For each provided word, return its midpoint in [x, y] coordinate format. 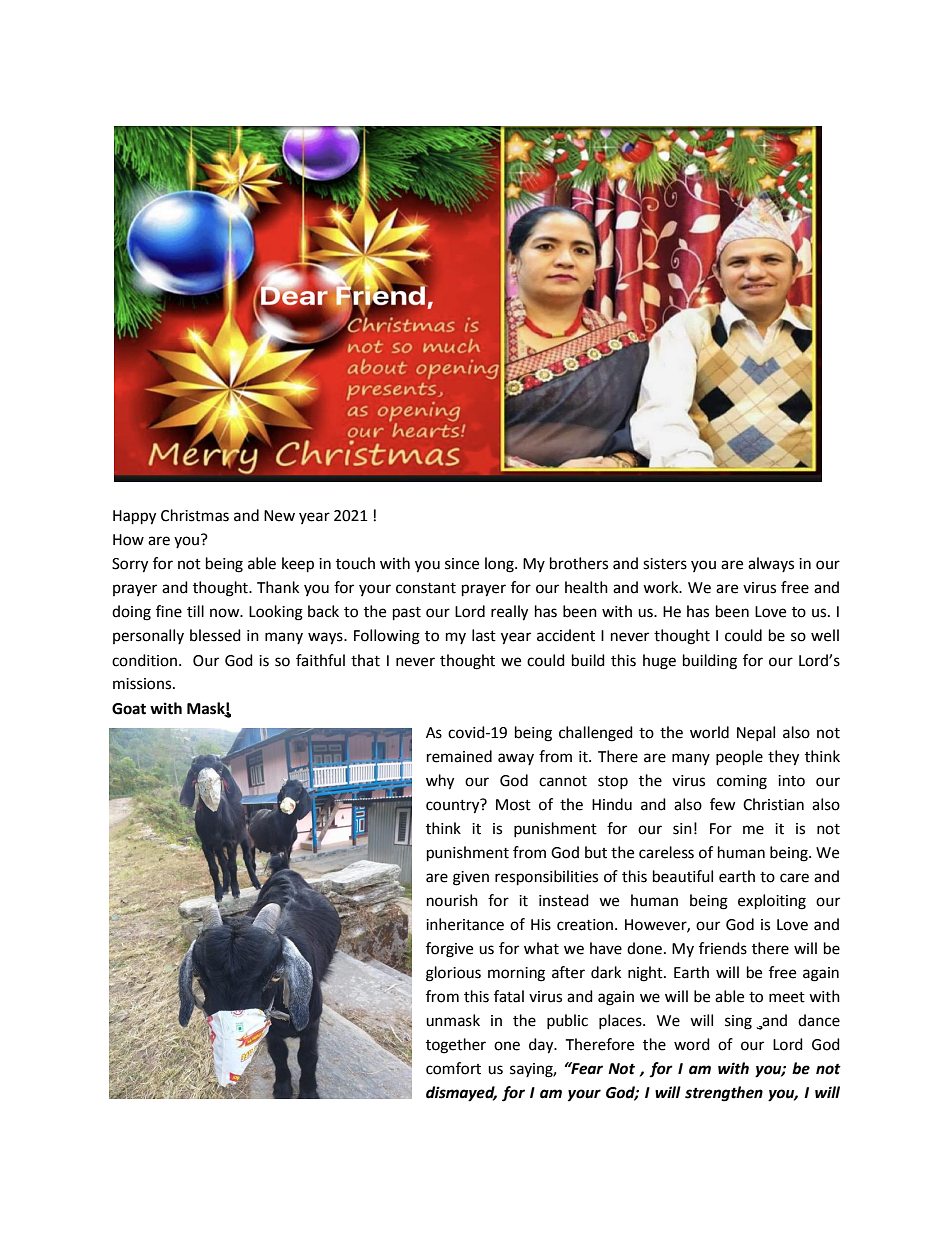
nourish [452, 900]
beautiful [683, 876]
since [462, 564]
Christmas [195, 515]
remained [459, 756]
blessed [215, 635]
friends [723, 948]
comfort [453, 1068]
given [471, 878]
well [825, 635]
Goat [129, 709]
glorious [453, 974]
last [484, 635]
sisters [665, 564]
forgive [449, 950]
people [739, 758]
